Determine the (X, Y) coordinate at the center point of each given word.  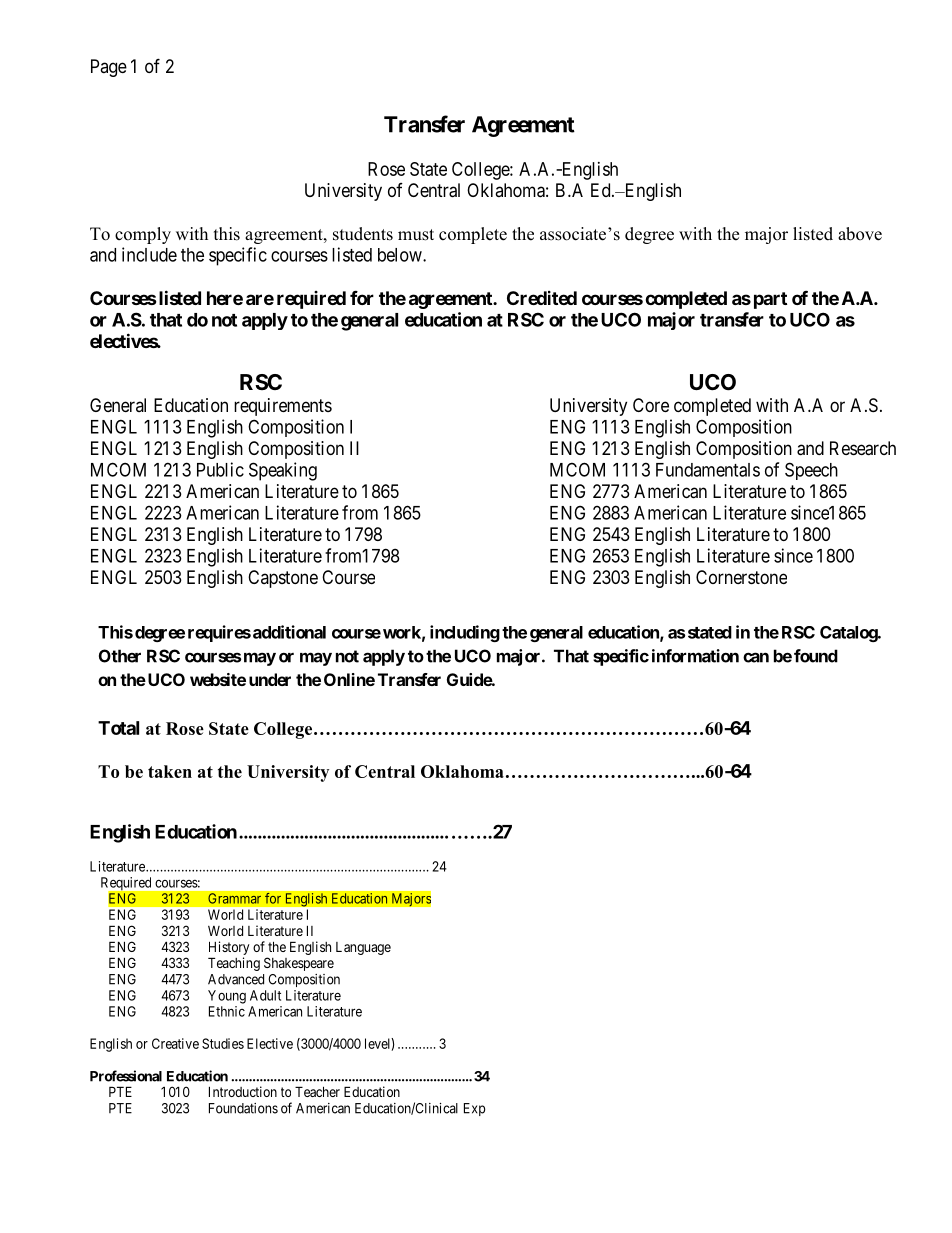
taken (170, 771)
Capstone (283, 579)
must (416, 235)
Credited (542, 298)
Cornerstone (741, 577)
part (770, 300)
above (860, 234)
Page (109, 68)
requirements (283, 407)
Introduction (243, 1091)
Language (363, 948)
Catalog (849, 634)
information (695, 656)
